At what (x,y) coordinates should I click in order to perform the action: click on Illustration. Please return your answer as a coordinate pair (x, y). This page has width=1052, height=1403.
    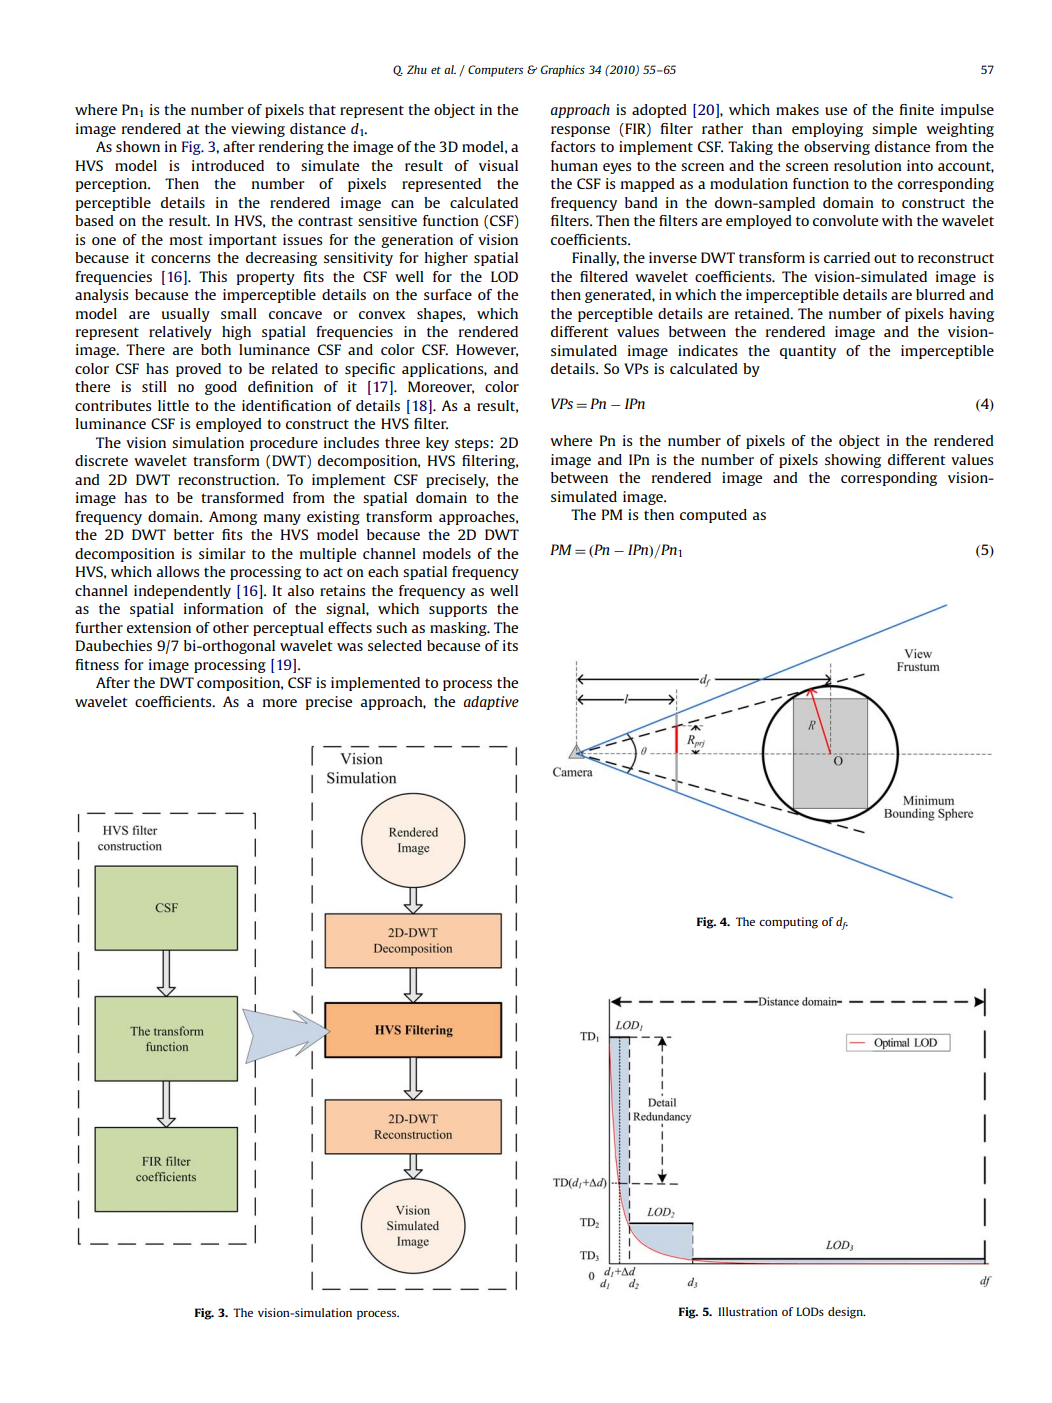
    Looking at the image, I should click on (748, 1311).
